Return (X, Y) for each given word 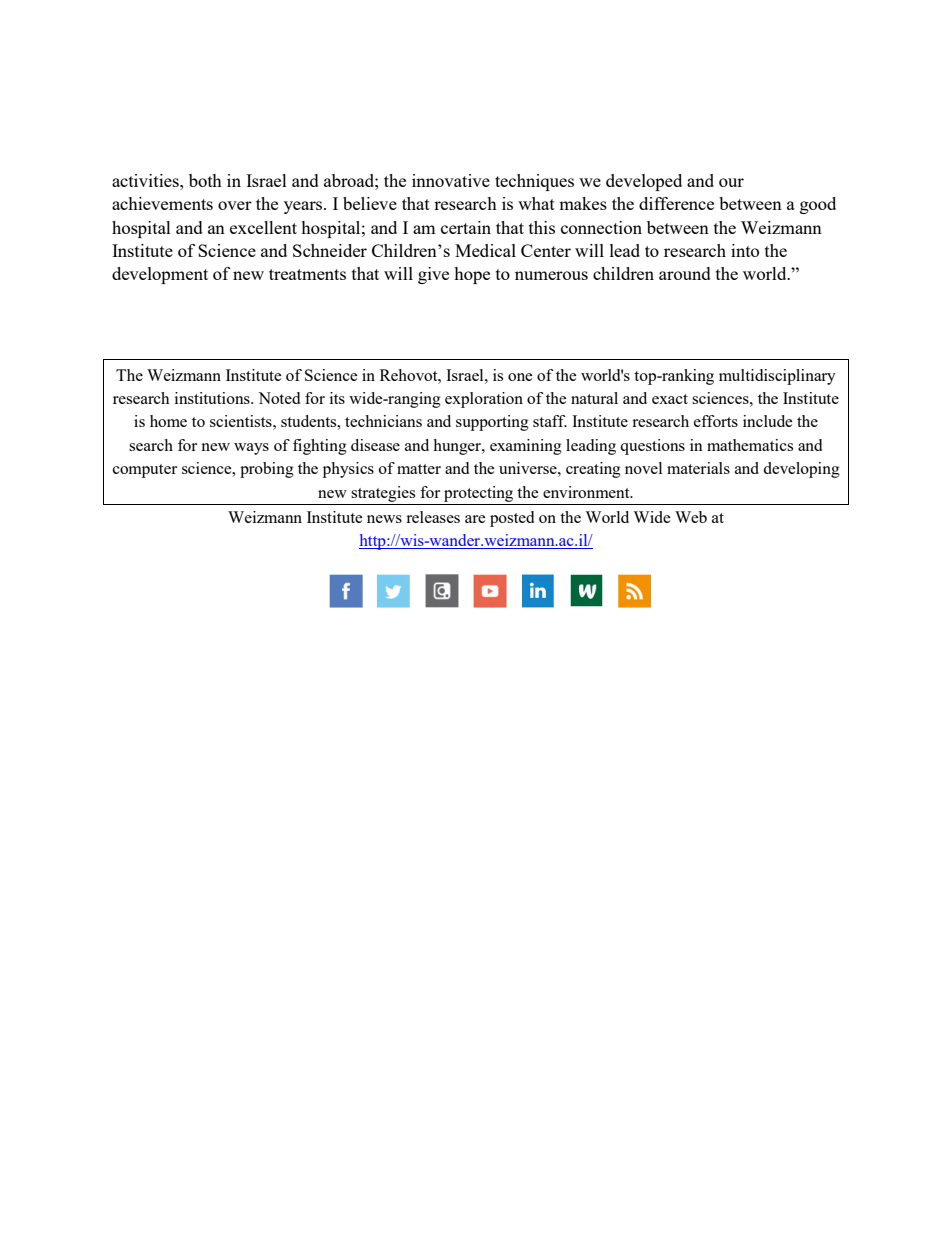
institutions (213, 398)
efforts (716, 421)
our (731, 182)
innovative (451, 180)
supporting (492, 423)
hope (472, 275)
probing (267, 470)
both (205, 180)
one (520, 377)
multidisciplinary (777, 377)
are (475, 519)
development (160, 275)
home (168, 421)
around (685, 273)
